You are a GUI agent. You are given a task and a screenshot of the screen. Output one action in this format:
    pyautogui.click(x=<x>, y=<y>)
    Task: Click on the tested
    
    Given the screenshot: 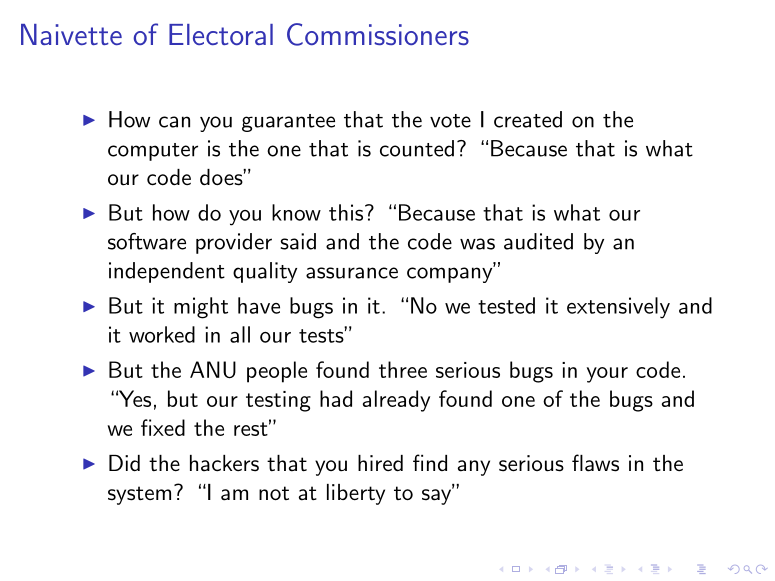 What is the action you would take?
    pyautogui.click(x=506, y=305)
